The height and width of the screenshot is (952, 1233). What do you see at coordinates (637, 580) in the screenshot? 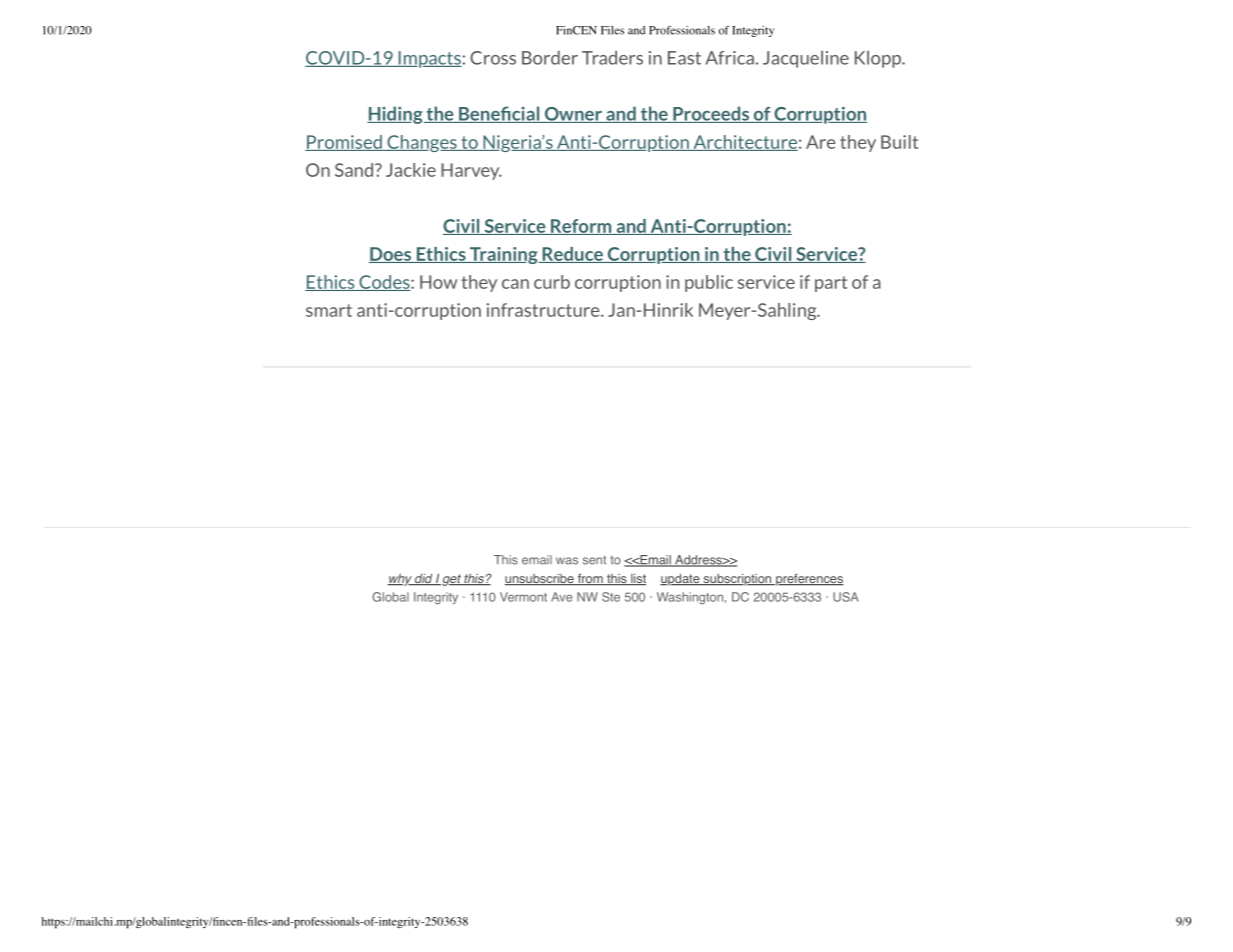
I see `list` at bounding box center [637, 580].
